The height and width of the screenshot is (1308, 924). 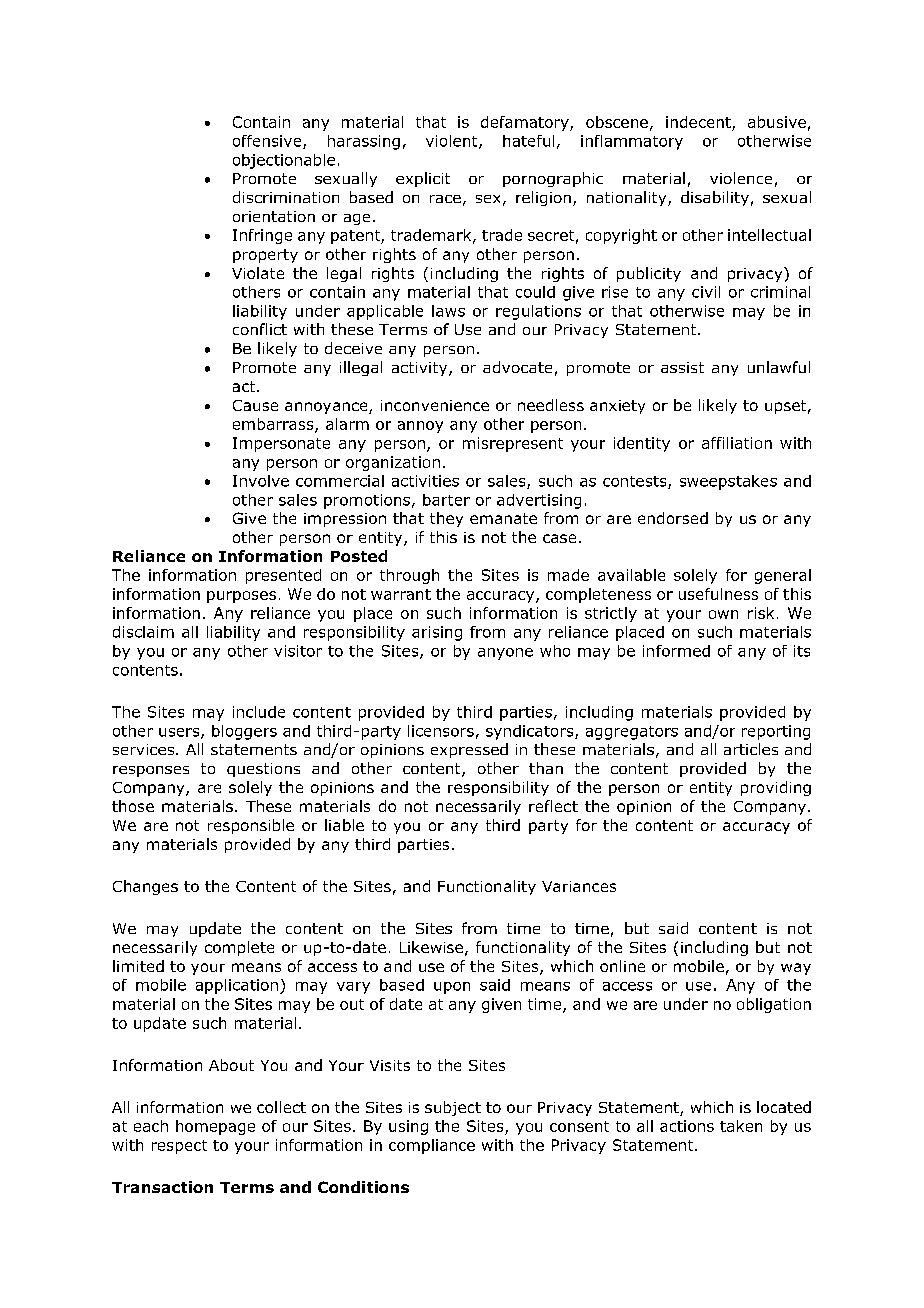 I want to click on disclaim, so click(x=143, y=632).
